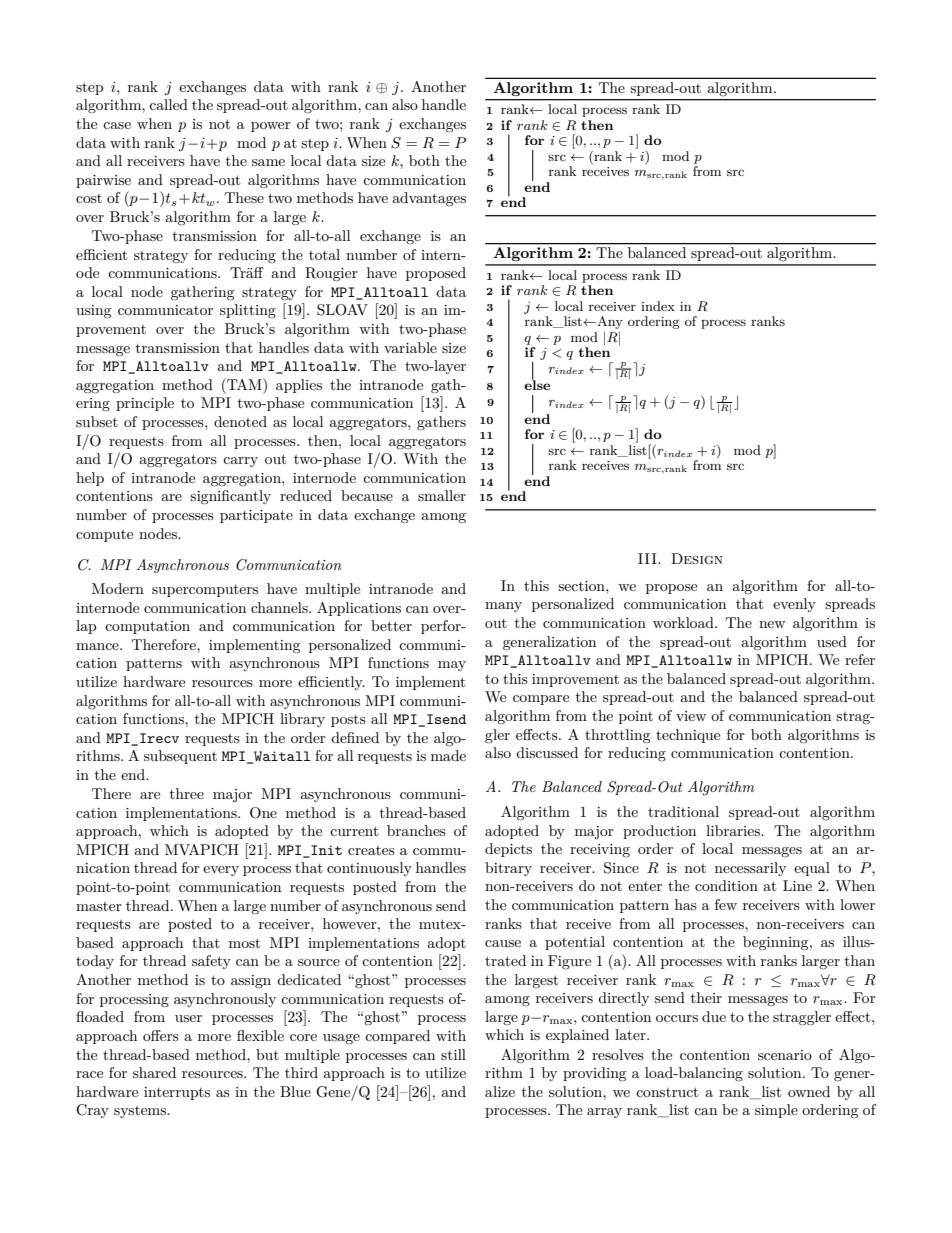 The height and width of the image is (1233, 952). Describe the element at coordinates (410, 347) in the image. I see `variable` at that location.
